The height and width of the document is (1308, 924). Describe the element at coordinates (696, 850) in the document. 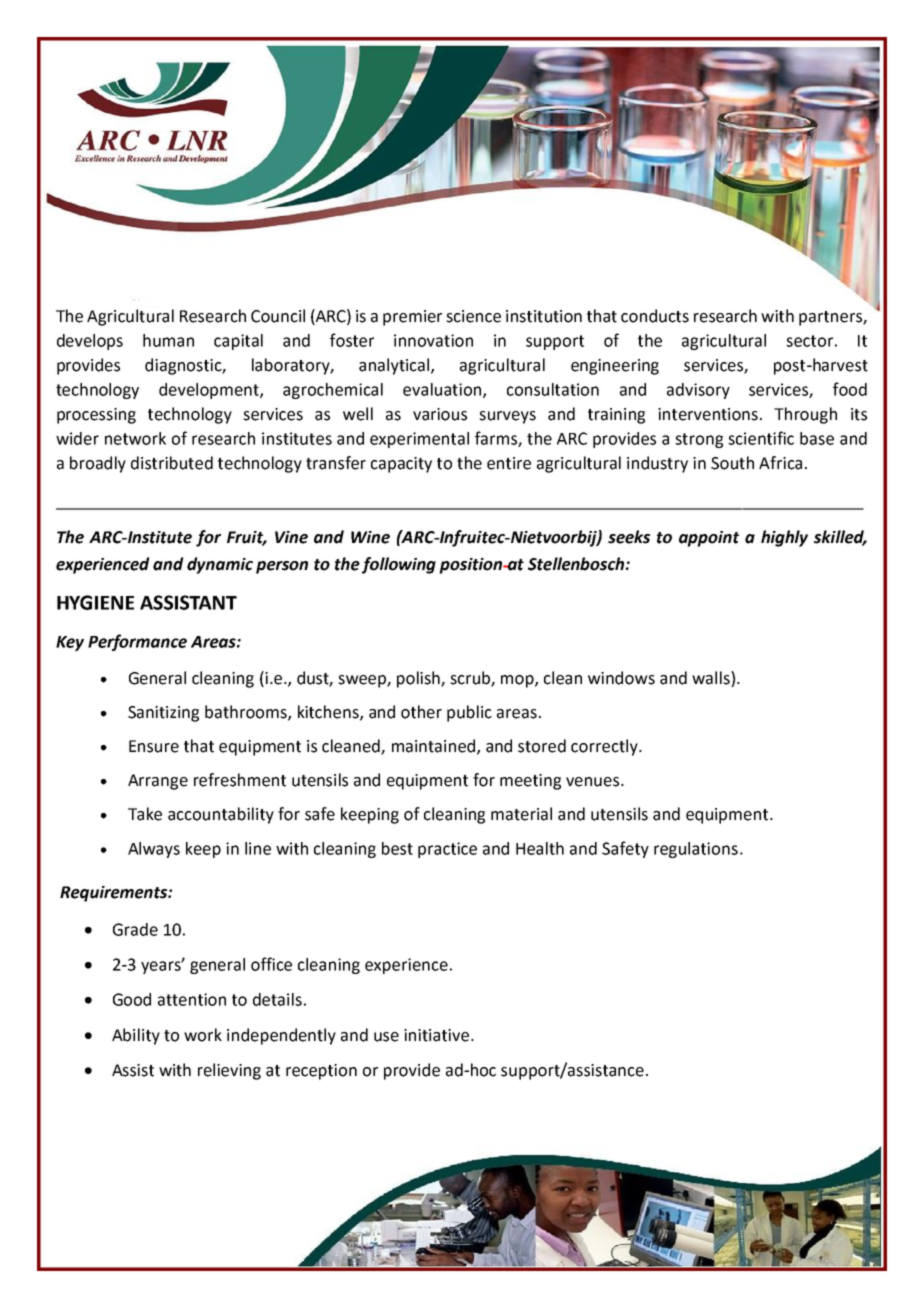

I see `regulations` at that location.
